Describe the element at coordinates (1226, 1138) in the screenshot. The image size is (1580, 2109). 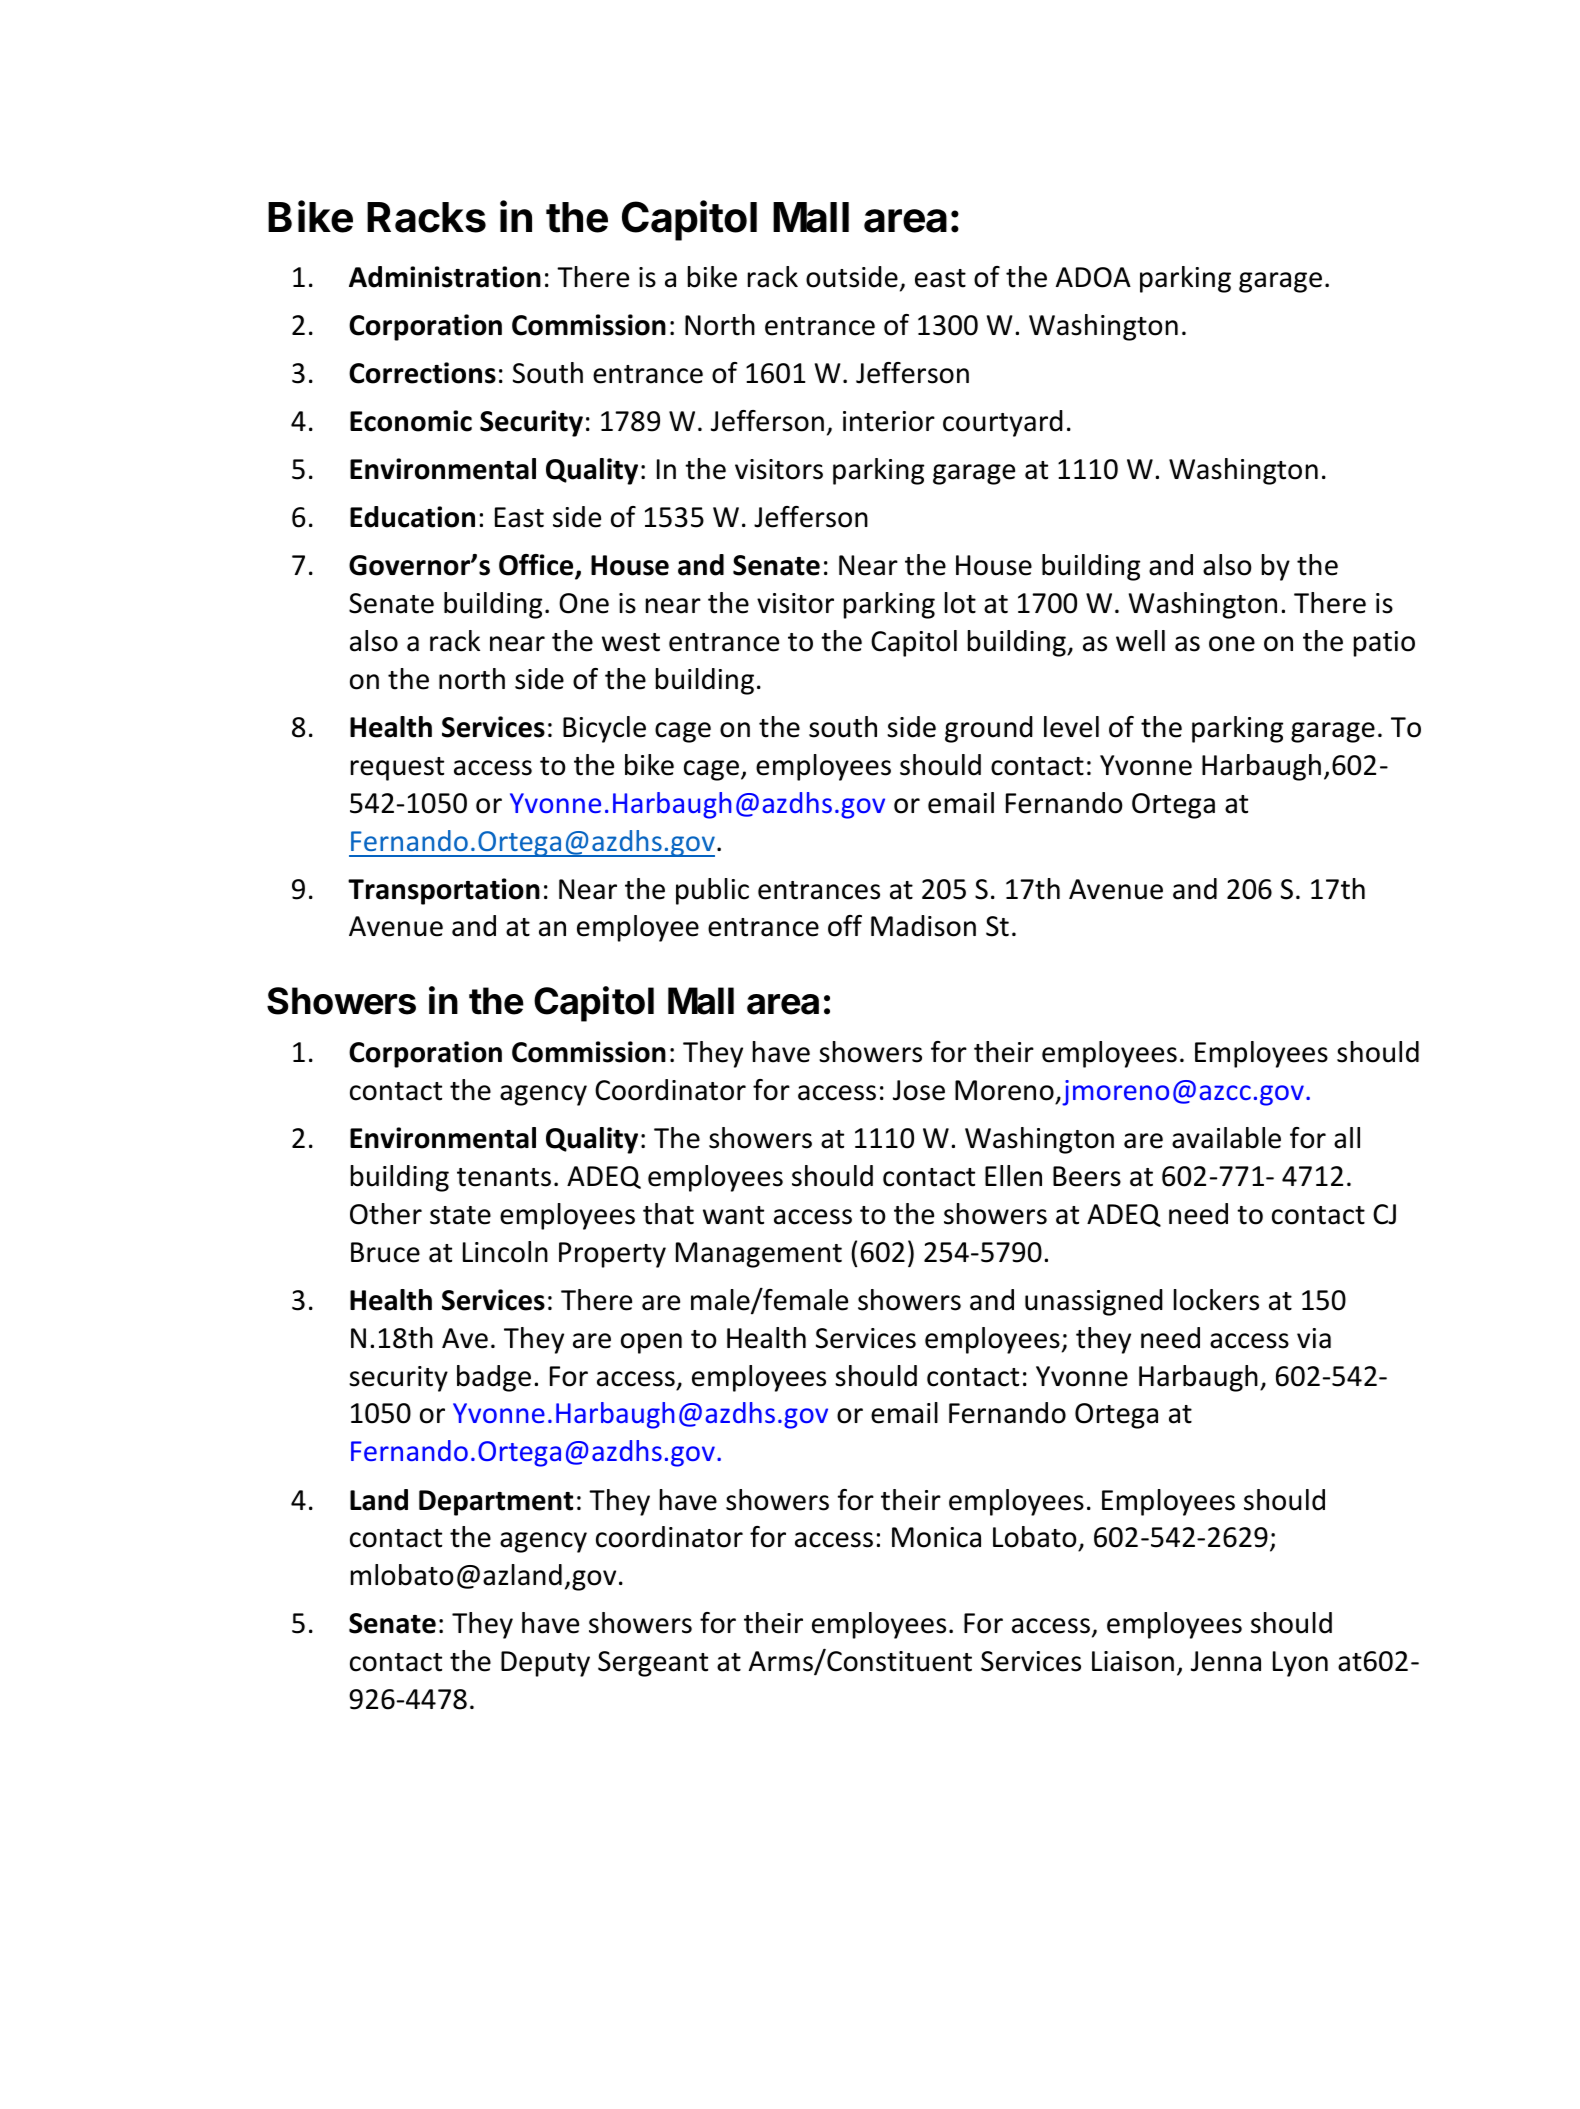
I see `available` at that location.
